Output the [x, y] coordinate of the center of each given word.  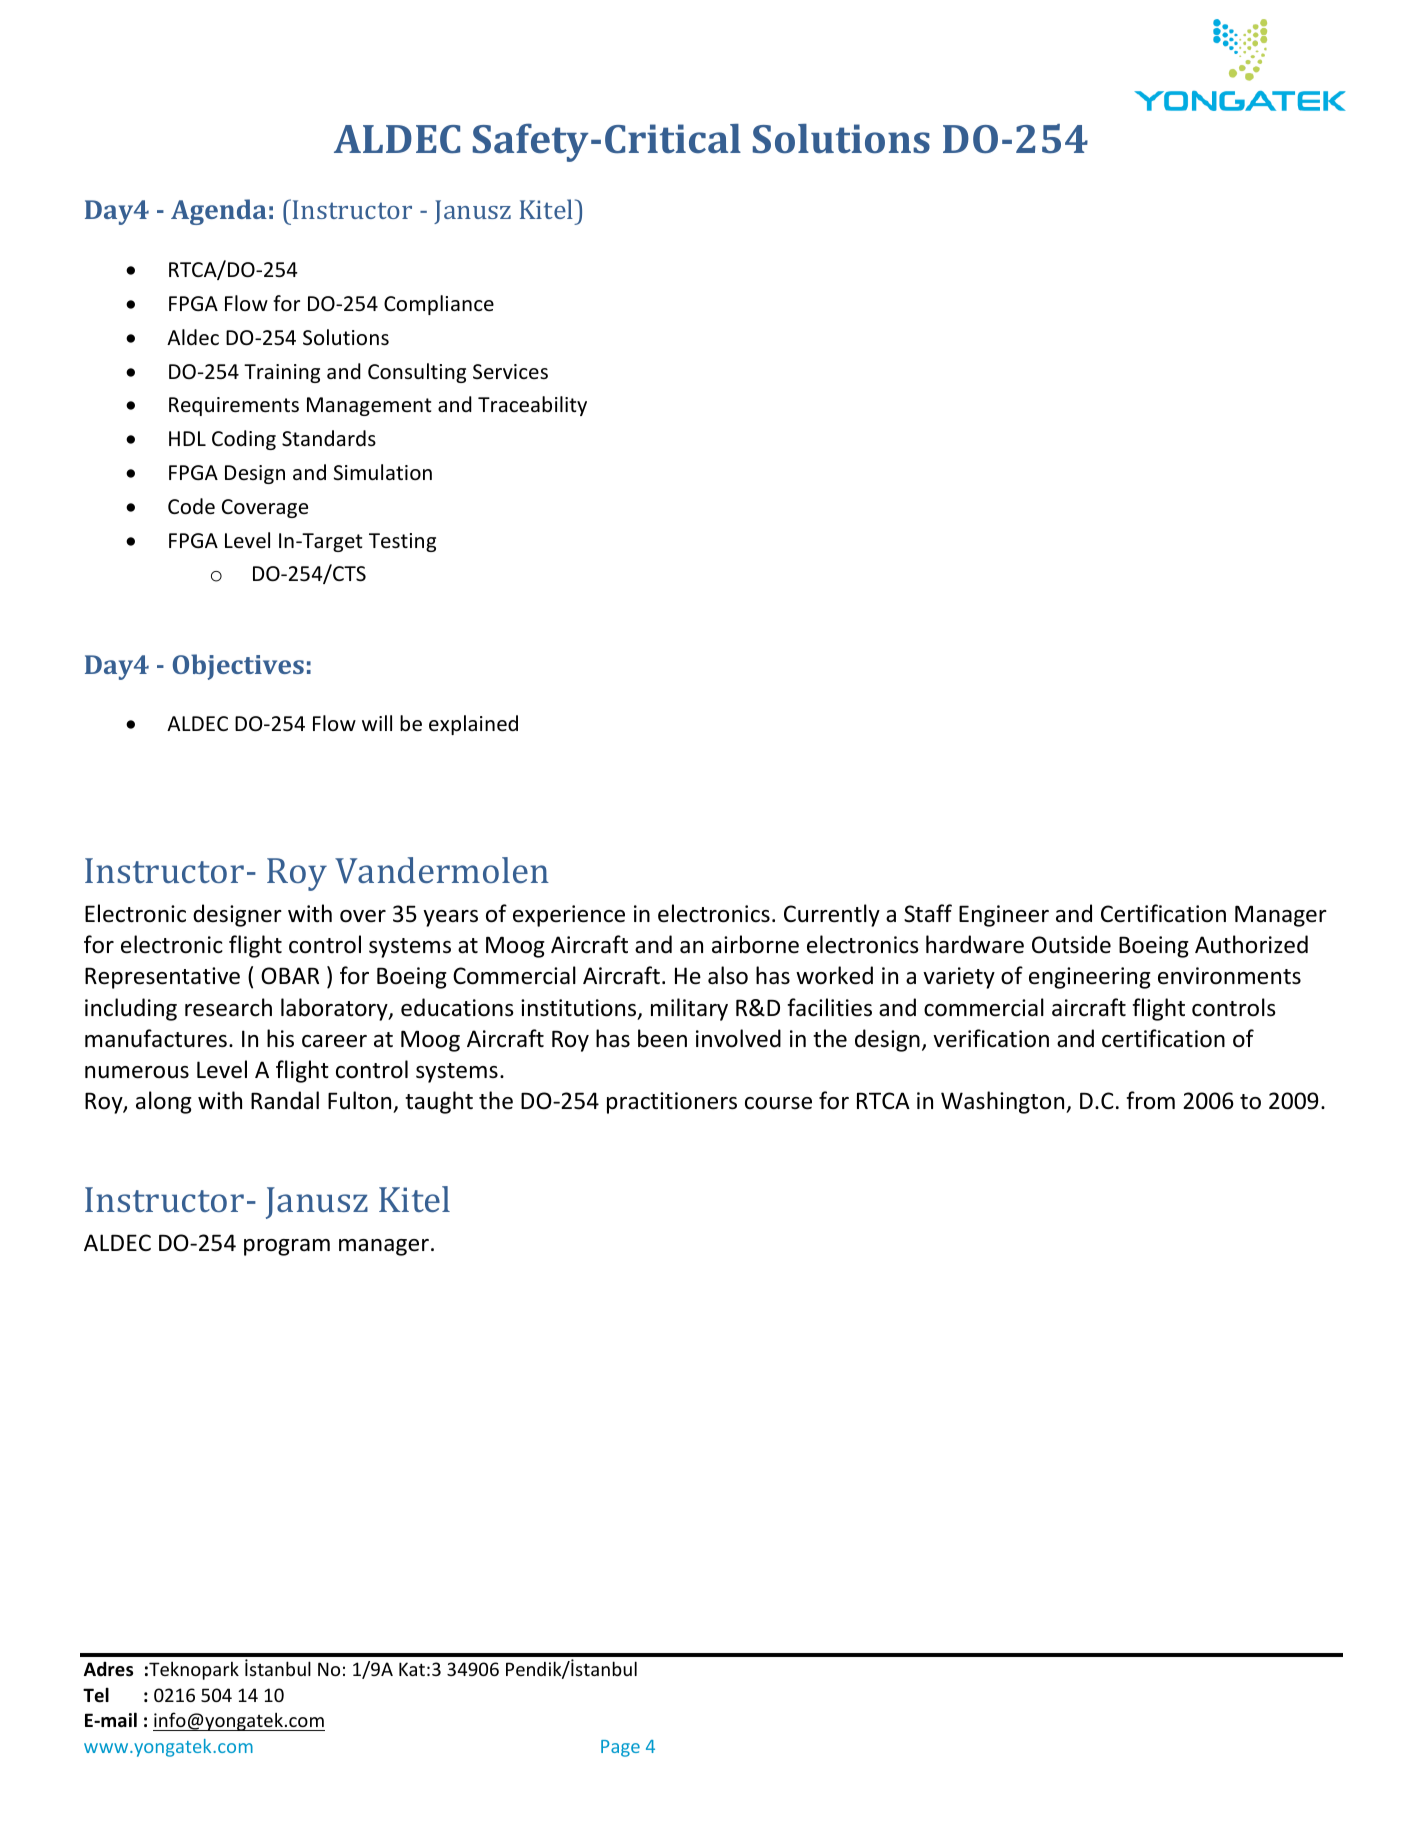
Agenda [219, 212]
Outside [1071, 944]
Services [510, 371]
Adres [108, 1669]
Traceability [532, 406]
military [689, 1009]
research [228, 1007]
